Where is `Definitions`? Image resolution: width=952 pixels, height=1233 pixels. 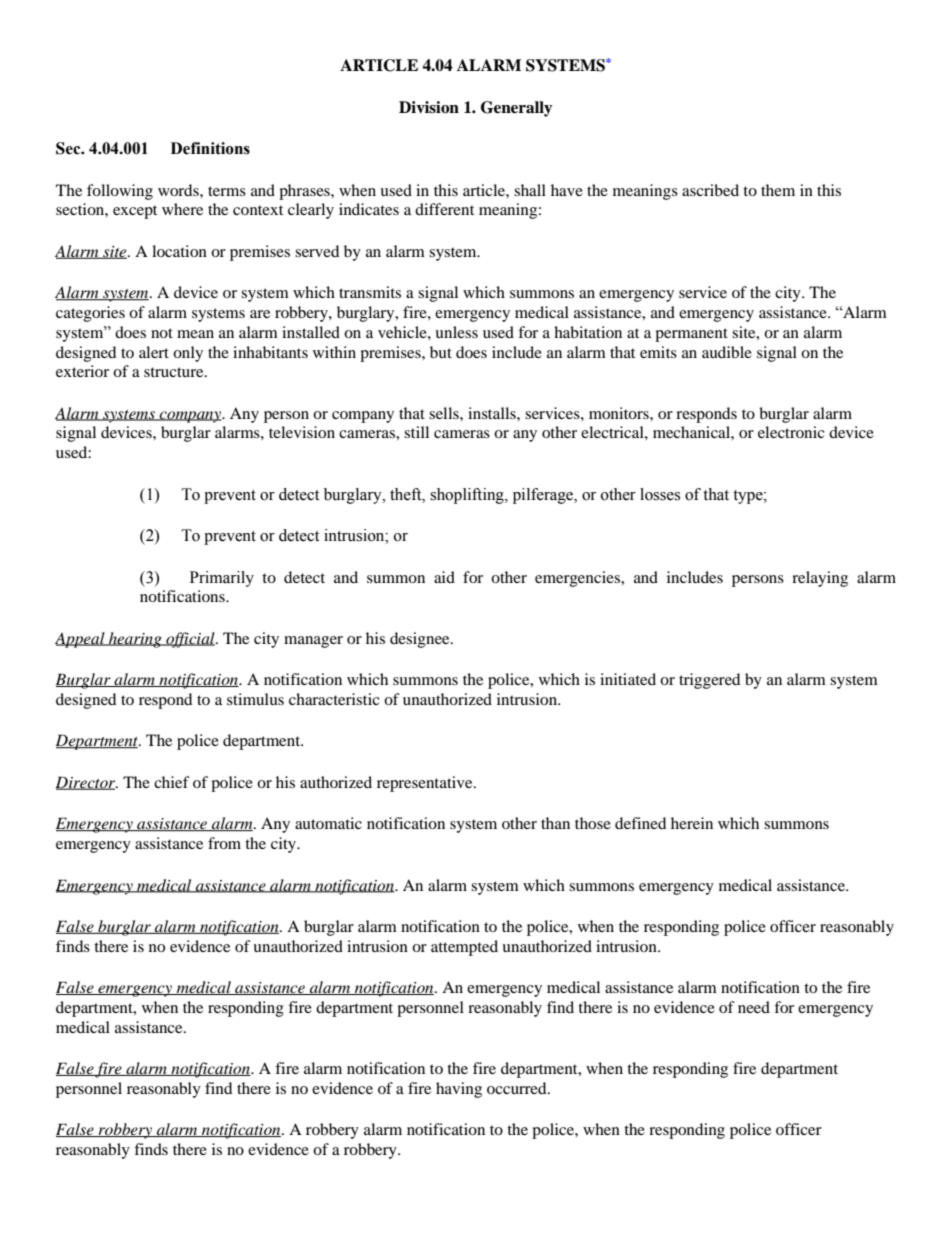 Definitions is located at coordinates (210, 148).
